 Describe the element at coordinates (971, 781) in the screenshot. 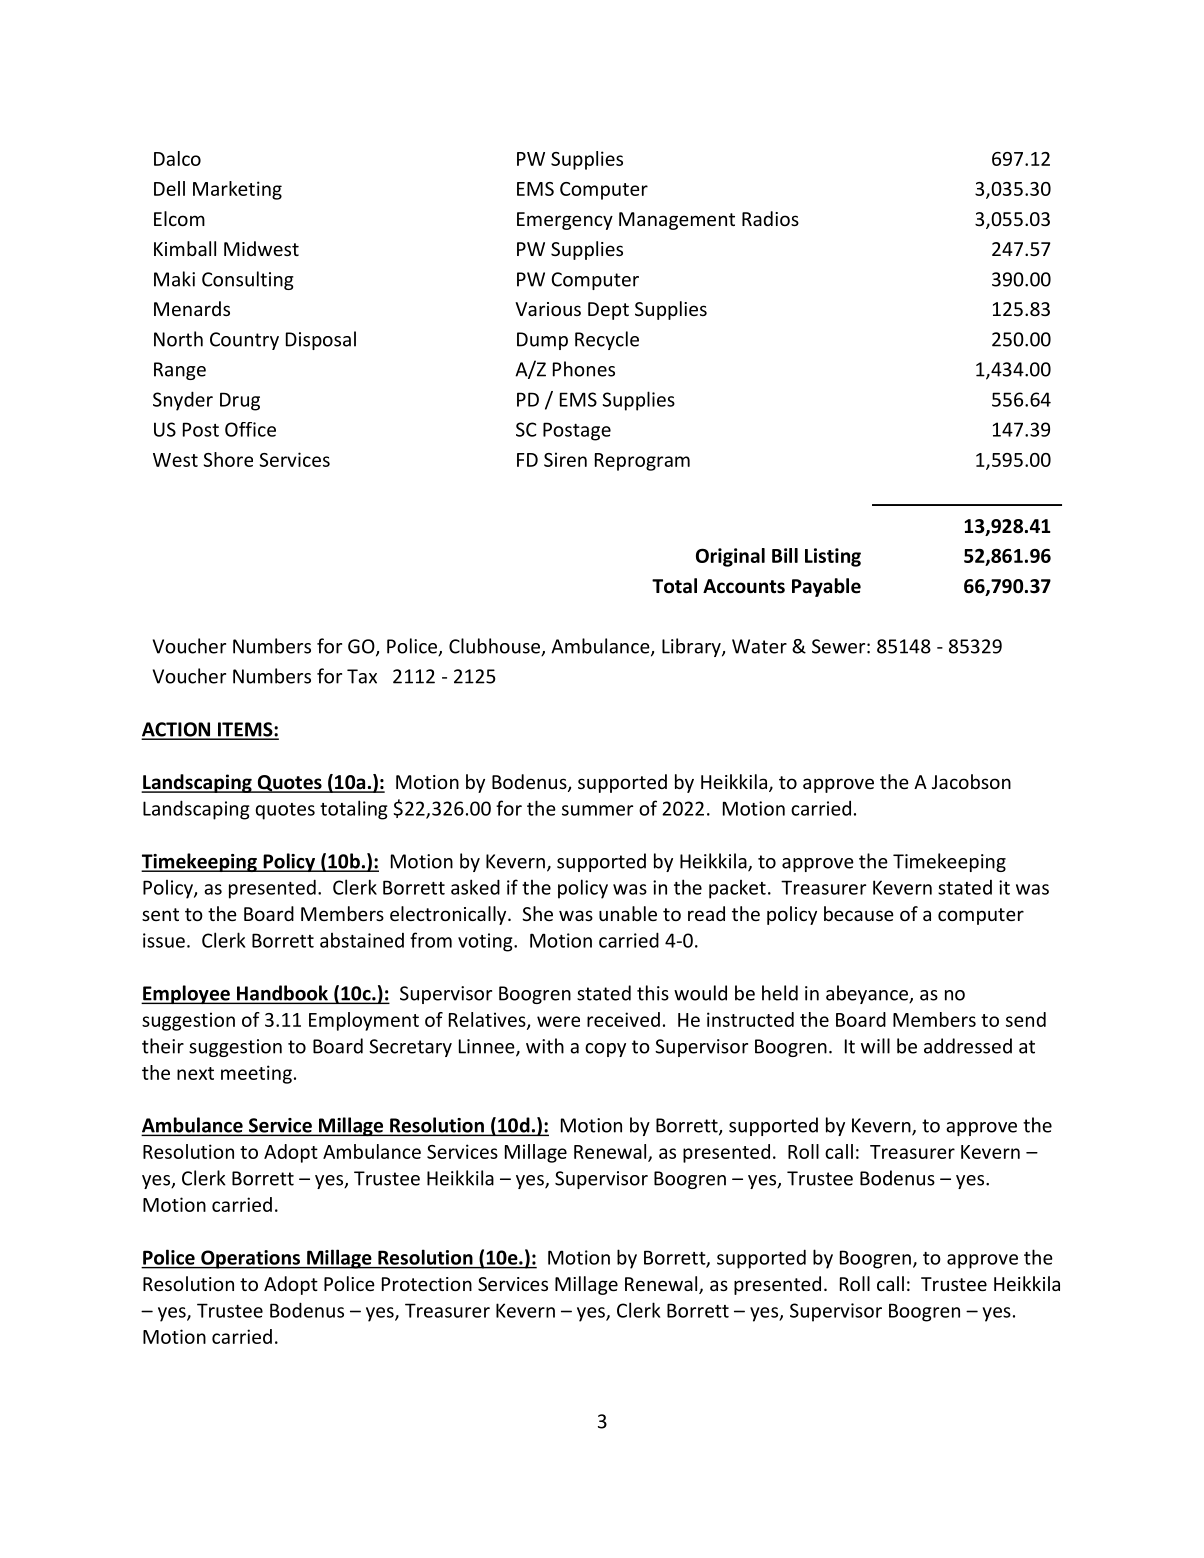

I see `Jacobson` at that location.
